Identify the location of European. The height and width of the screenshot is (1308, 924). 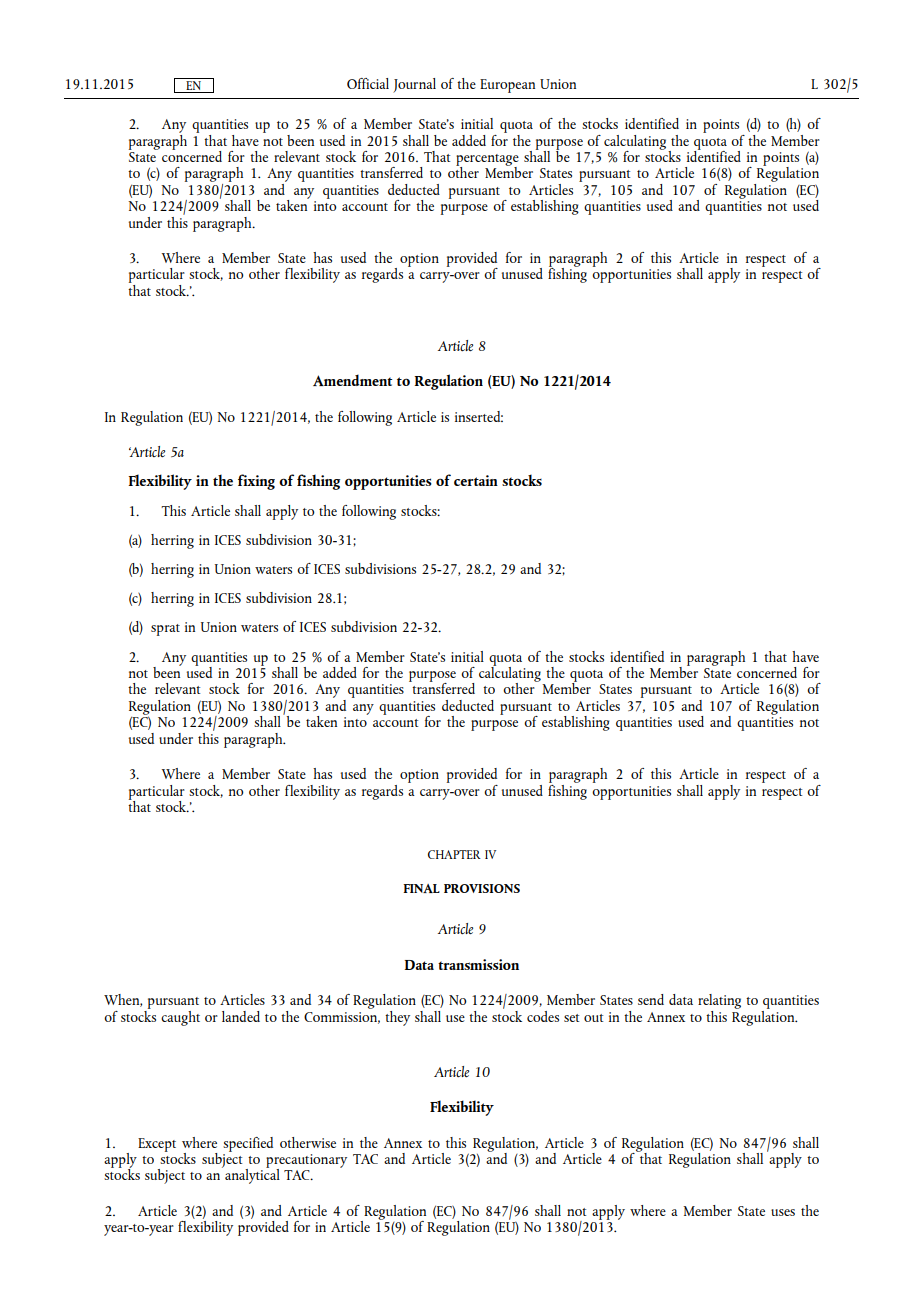
(507, 86).
